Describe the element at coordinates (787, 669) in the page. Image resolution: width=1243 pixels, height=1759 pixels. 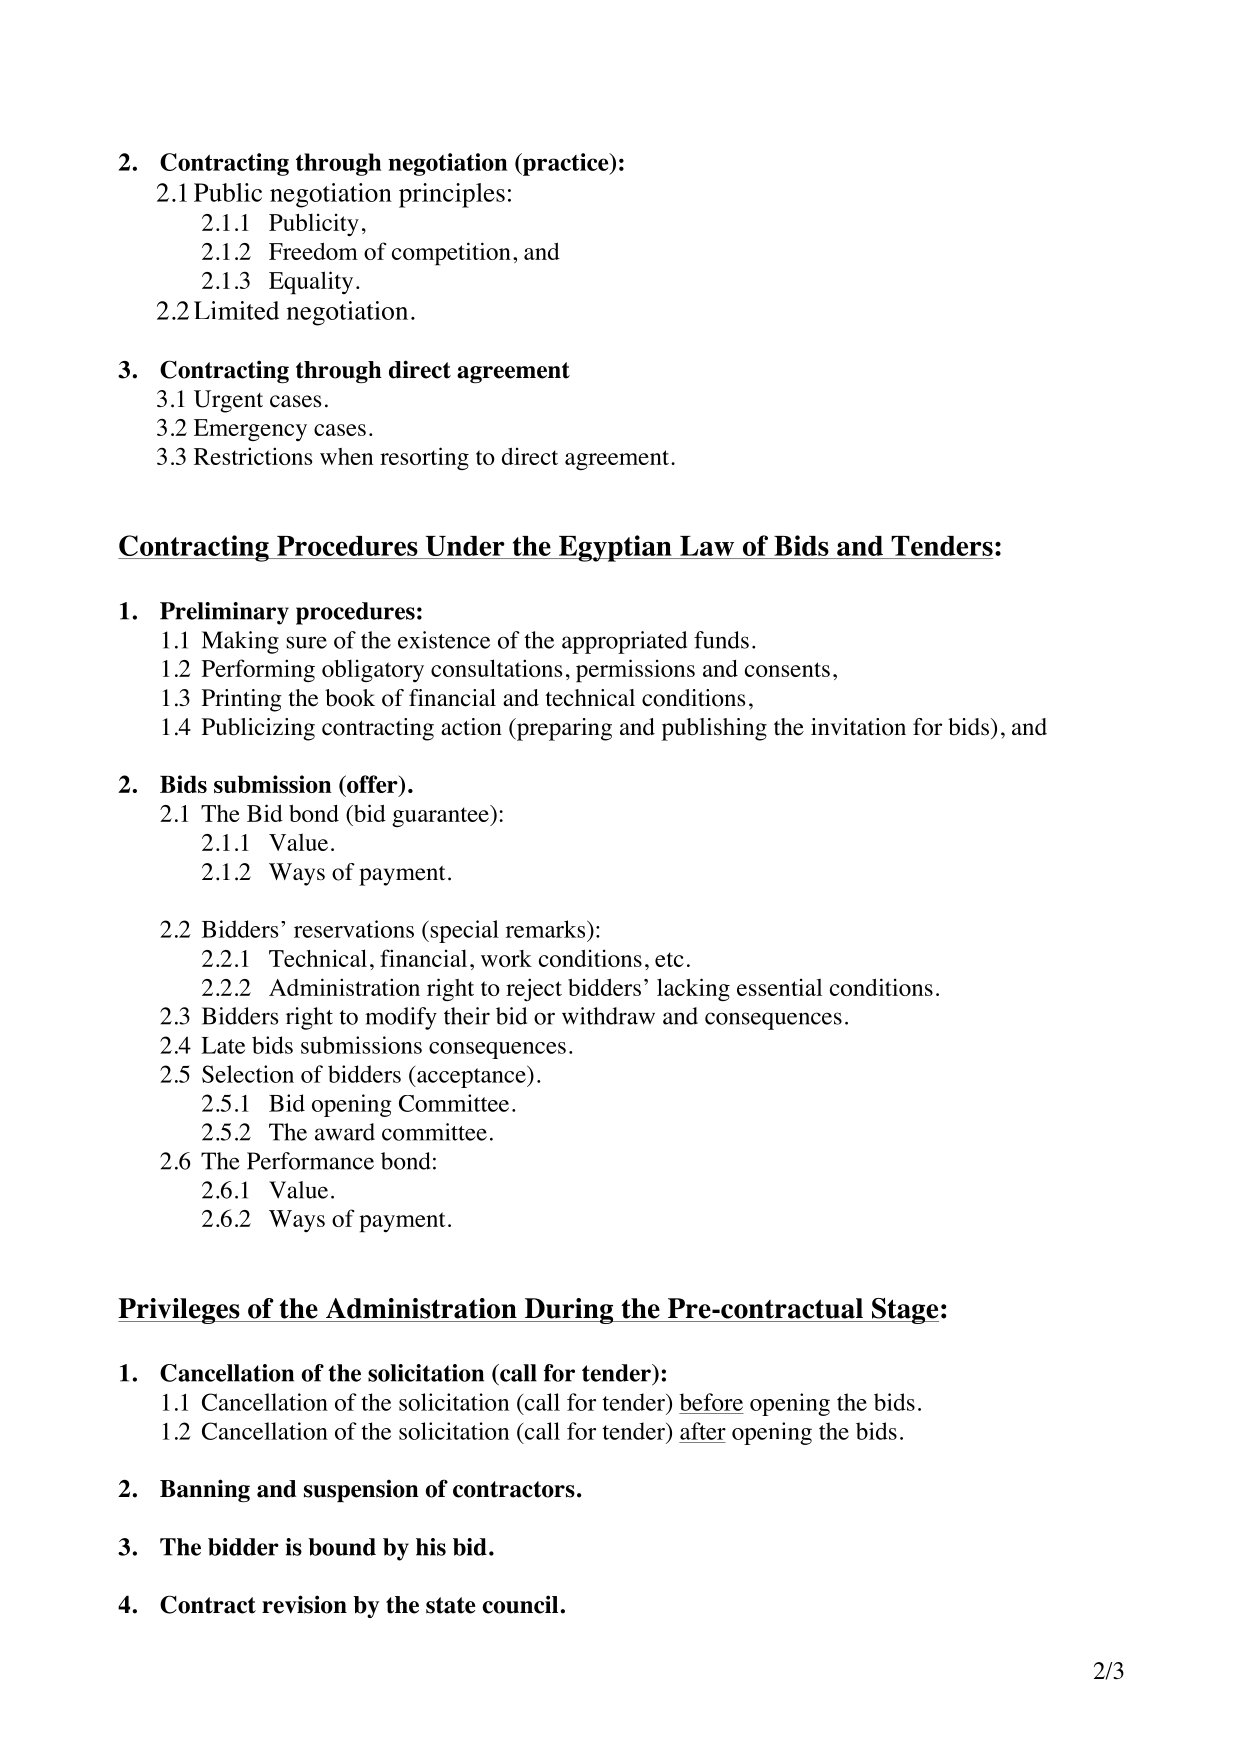
I see `consents` at that location.
